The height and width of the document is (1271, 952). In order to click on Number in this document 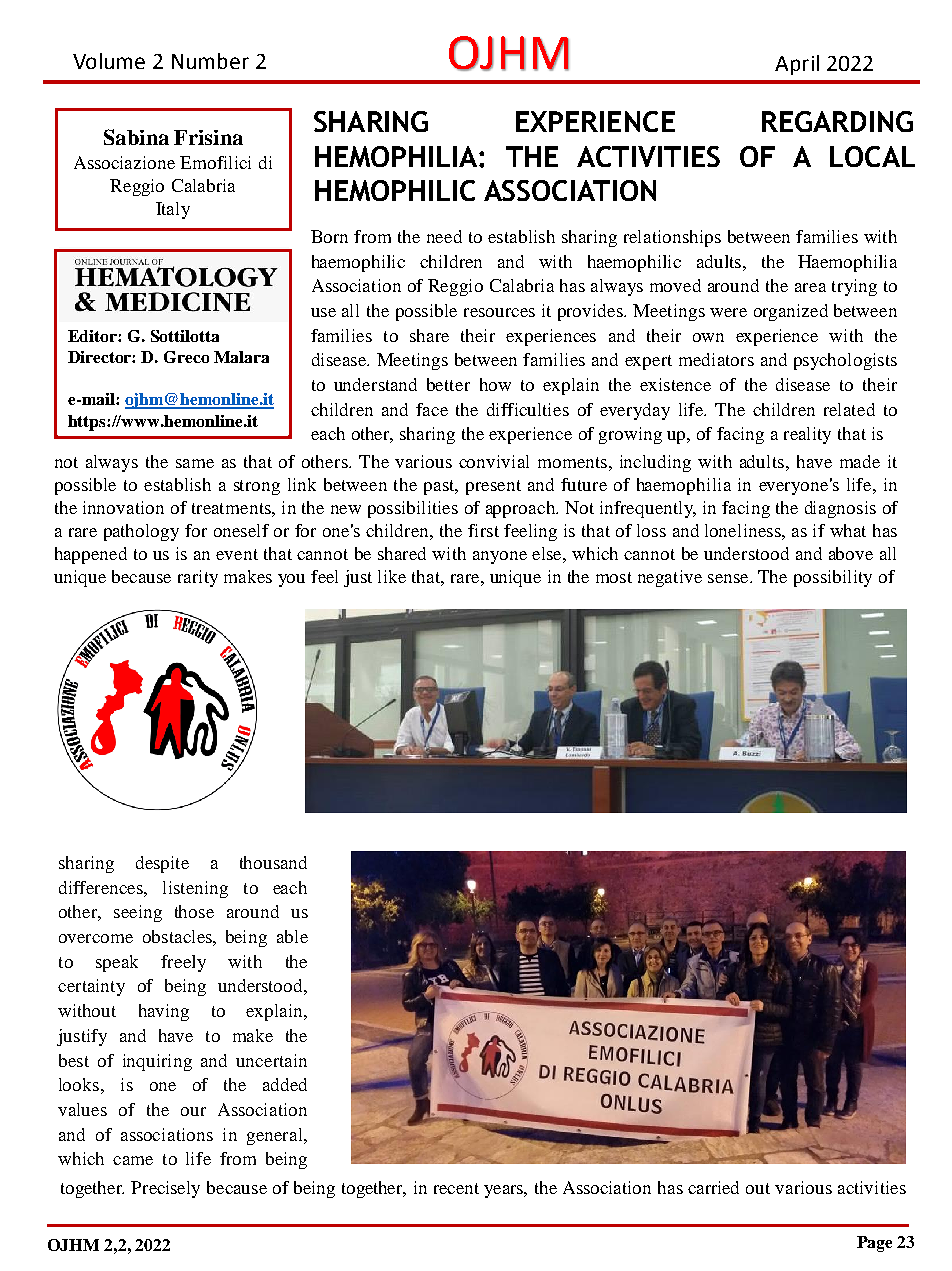, I will do `click(210, 61)`.
